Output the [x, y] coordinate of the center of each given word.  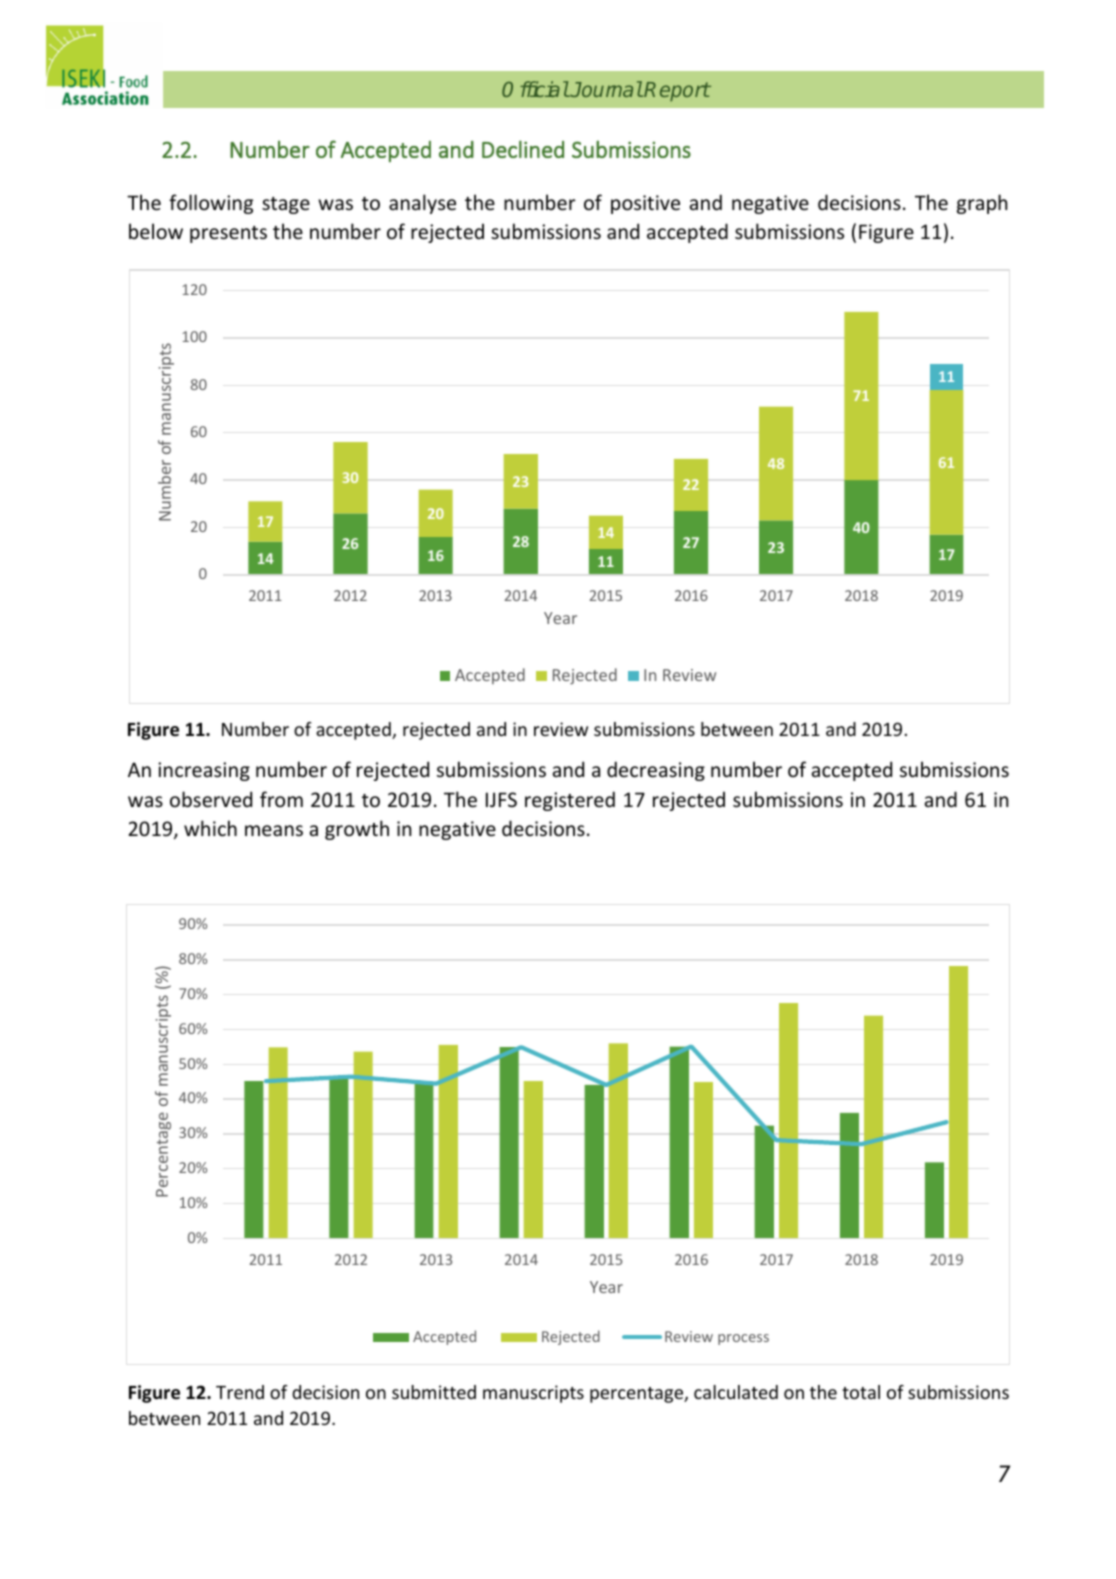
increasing [204, 771]
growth [357, 830]
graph [982, 204]
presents [228, 234]
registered [570, 801]
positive [645, 204]
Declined [523, 149]
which [210, 828]
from [281, 799]
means [274, 831]
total [861, 1392]
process [743, 1339]
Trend [240, 1392]
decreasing [656, 771]
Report [677, 91]
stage [286, 205]
